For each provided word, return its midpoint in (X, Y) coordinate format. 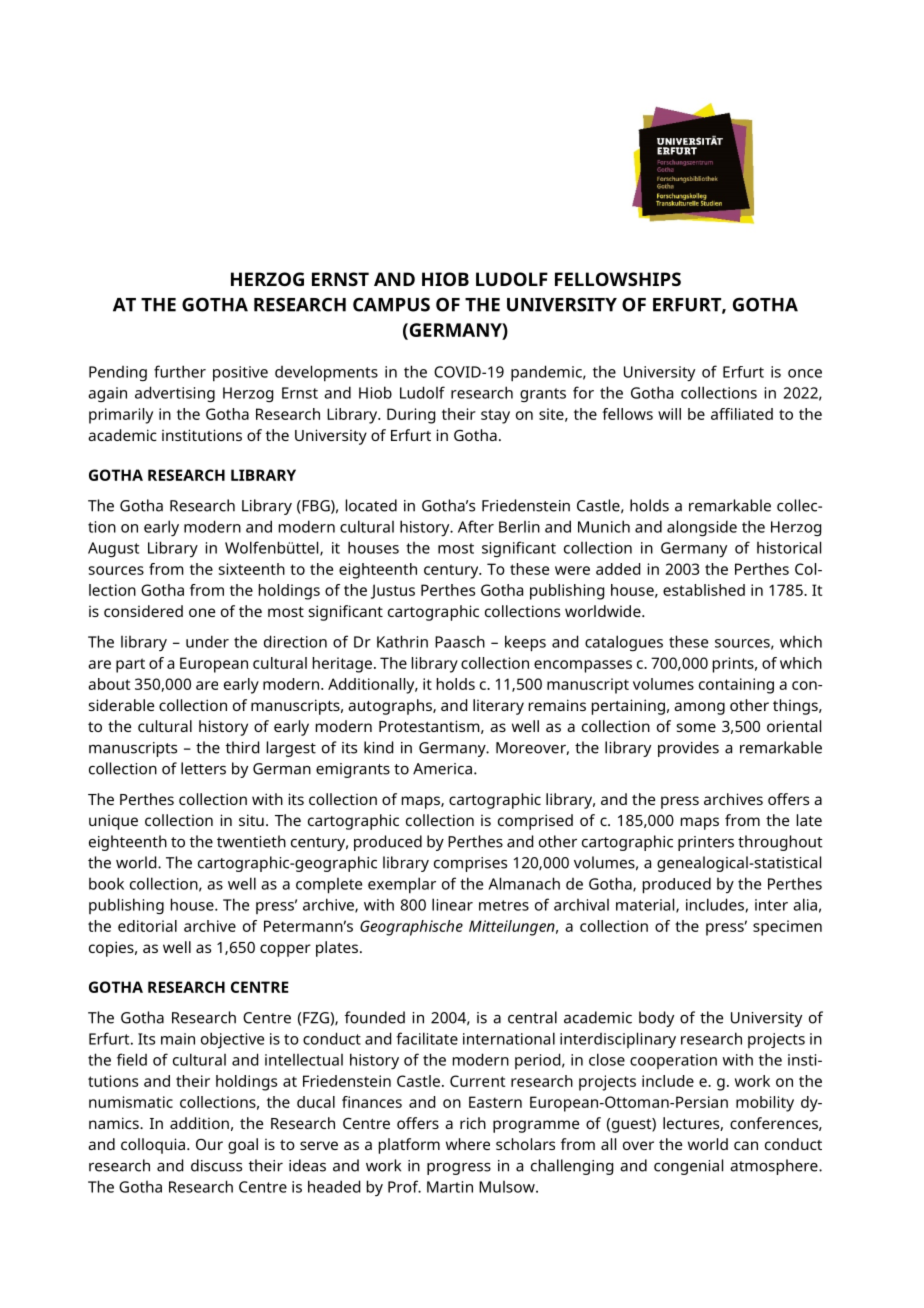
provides (688, 749)
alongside (702, 528)
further (180, 371)
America (442, 769)
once (805, 373)
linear (452, 904)
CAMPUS (391, 304)
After (476, 526)
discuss (216, 1165)
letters (203, 768)
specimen (787, 928)
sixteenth (252, 569)
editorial (147, 926)
